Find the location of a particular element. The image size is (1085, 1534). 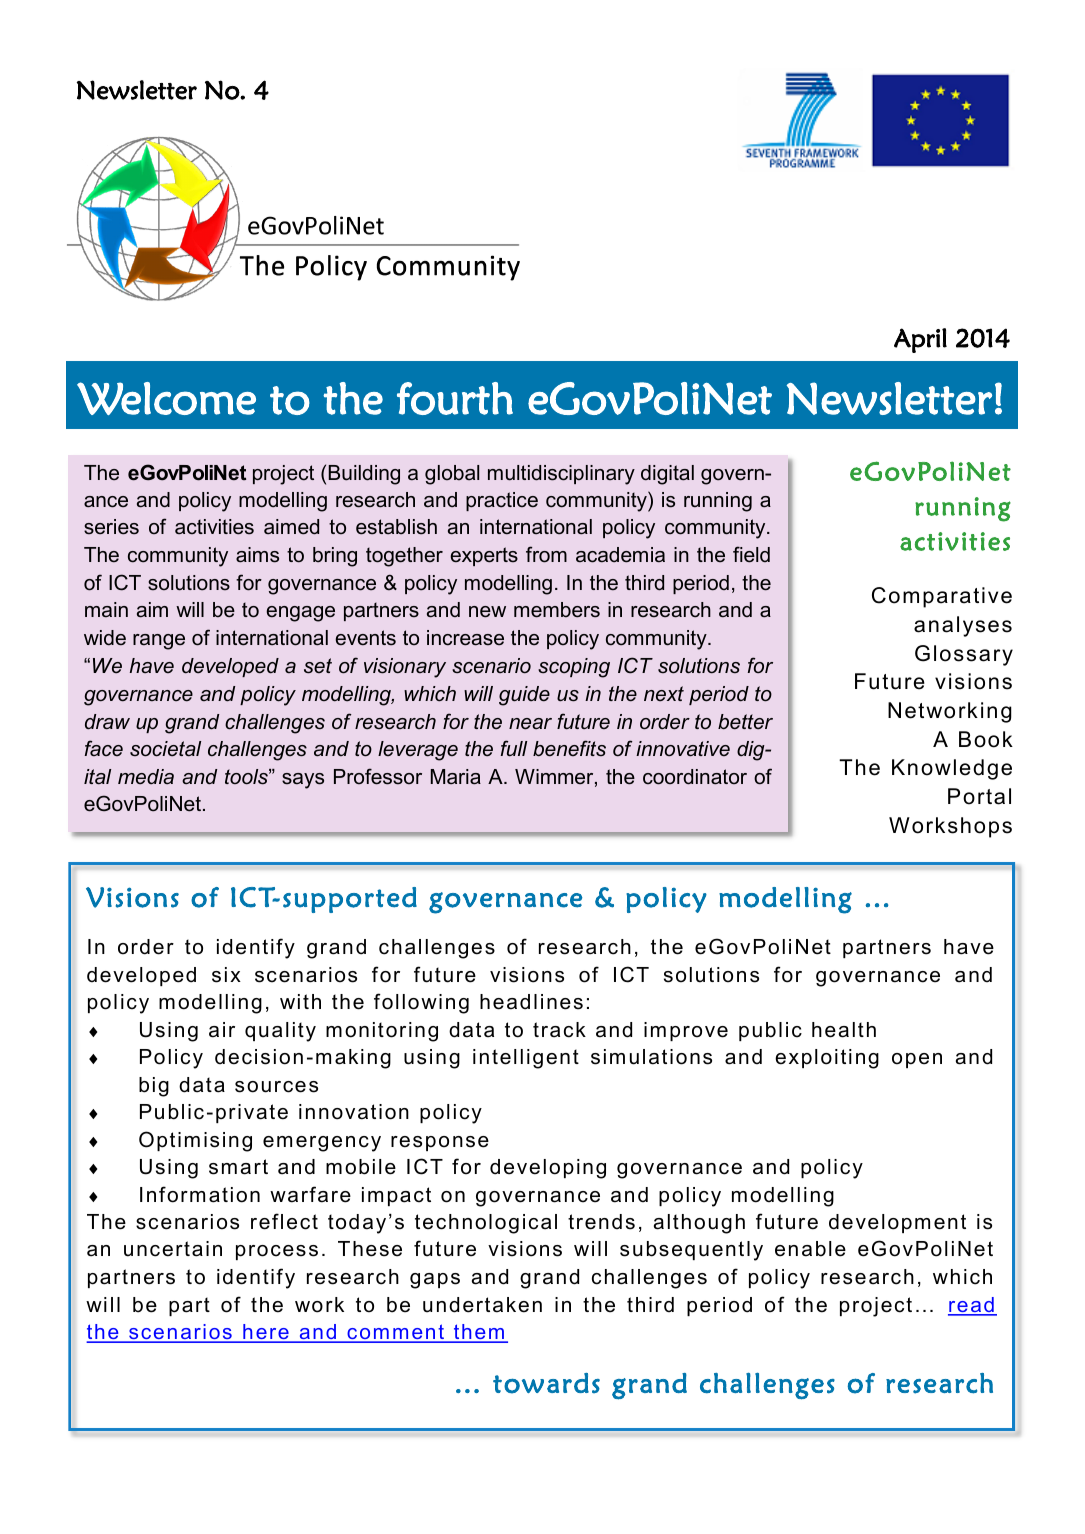

members is located at coordinates (557, 610).
